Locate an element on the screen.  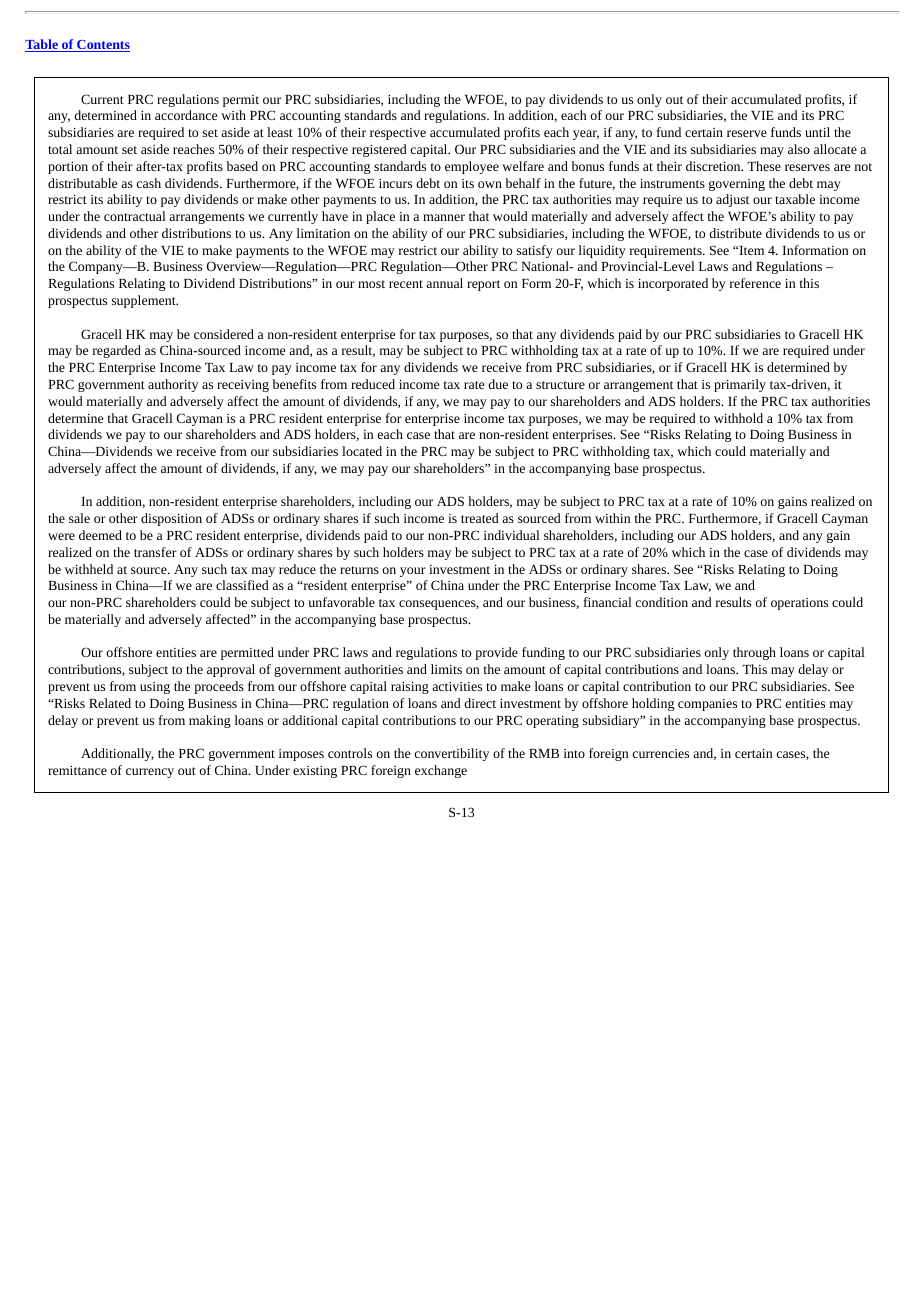
until is located at coordinates (817, 132).
